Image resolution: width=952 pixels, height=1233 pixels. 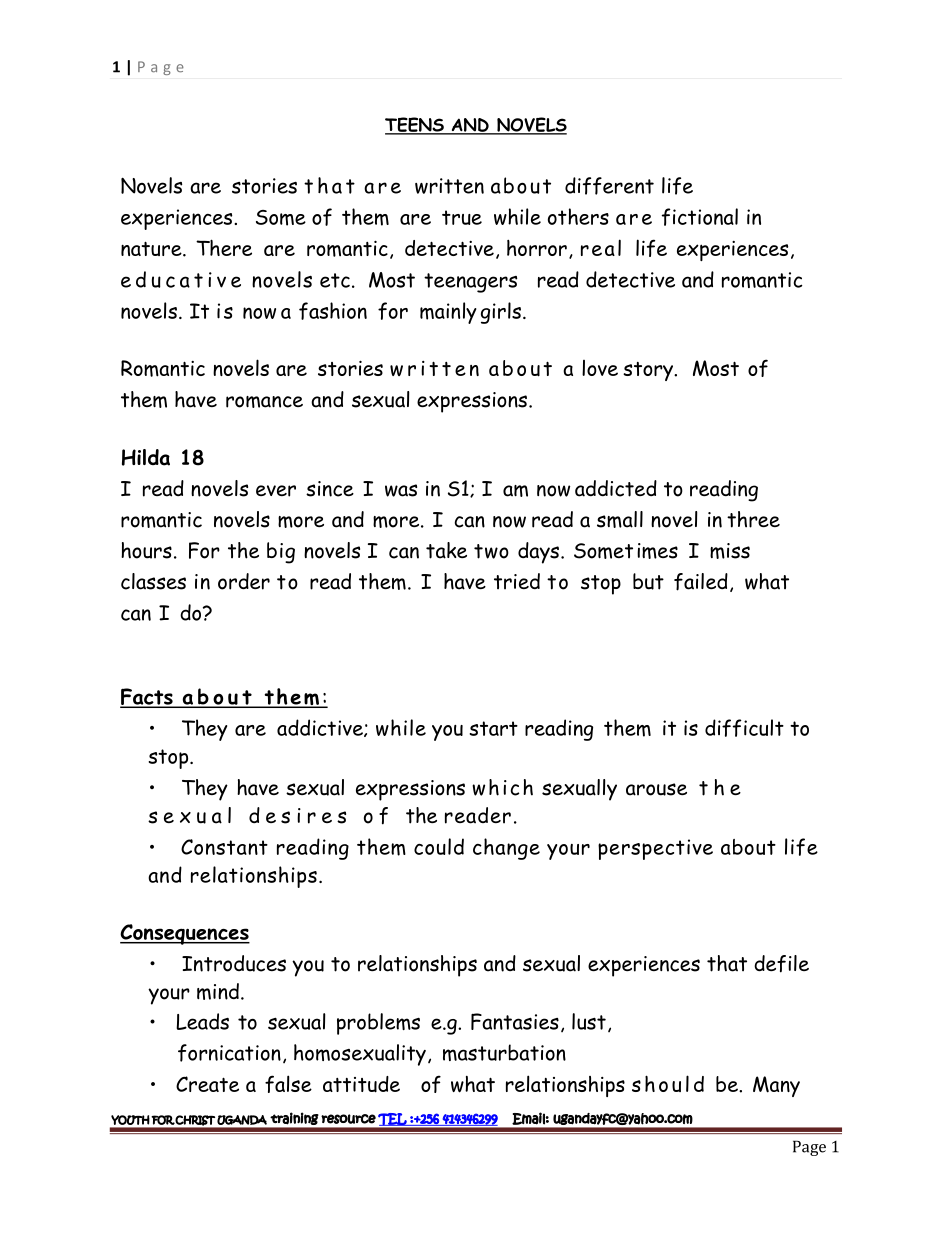 I want to click on written, so click(x=449, y=186).
